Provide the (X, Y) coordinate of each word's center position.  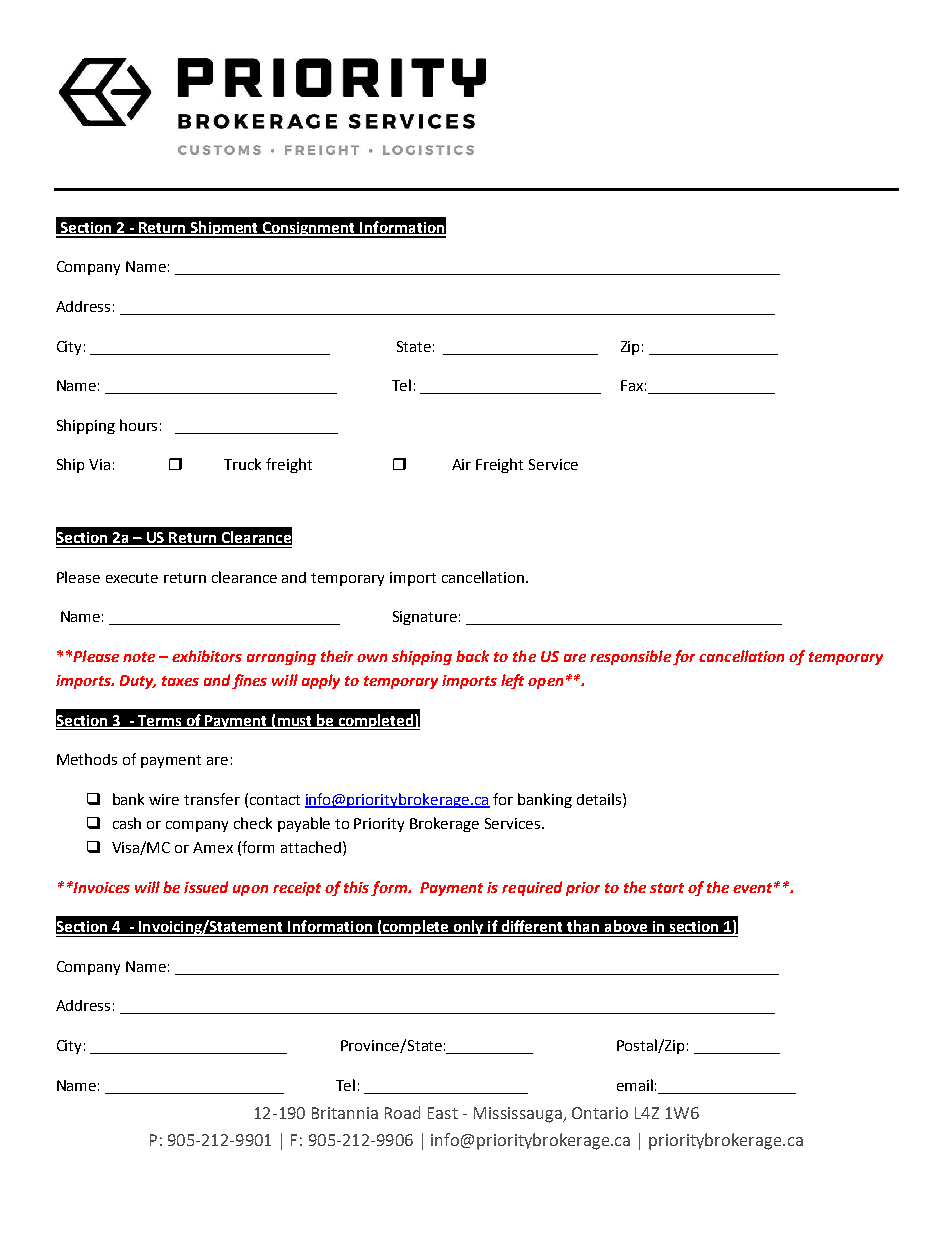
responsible (630, 657)
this (356, 887)
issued (206, 887)
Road (402, 1112)
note (139, 657)
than (583, 927)
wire (164, 799)
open (545, 683)
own (372, 658)
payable (304, 824)
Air (461, 464)
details (600, 799)
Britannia (345, 1113)
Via (99, 464)
